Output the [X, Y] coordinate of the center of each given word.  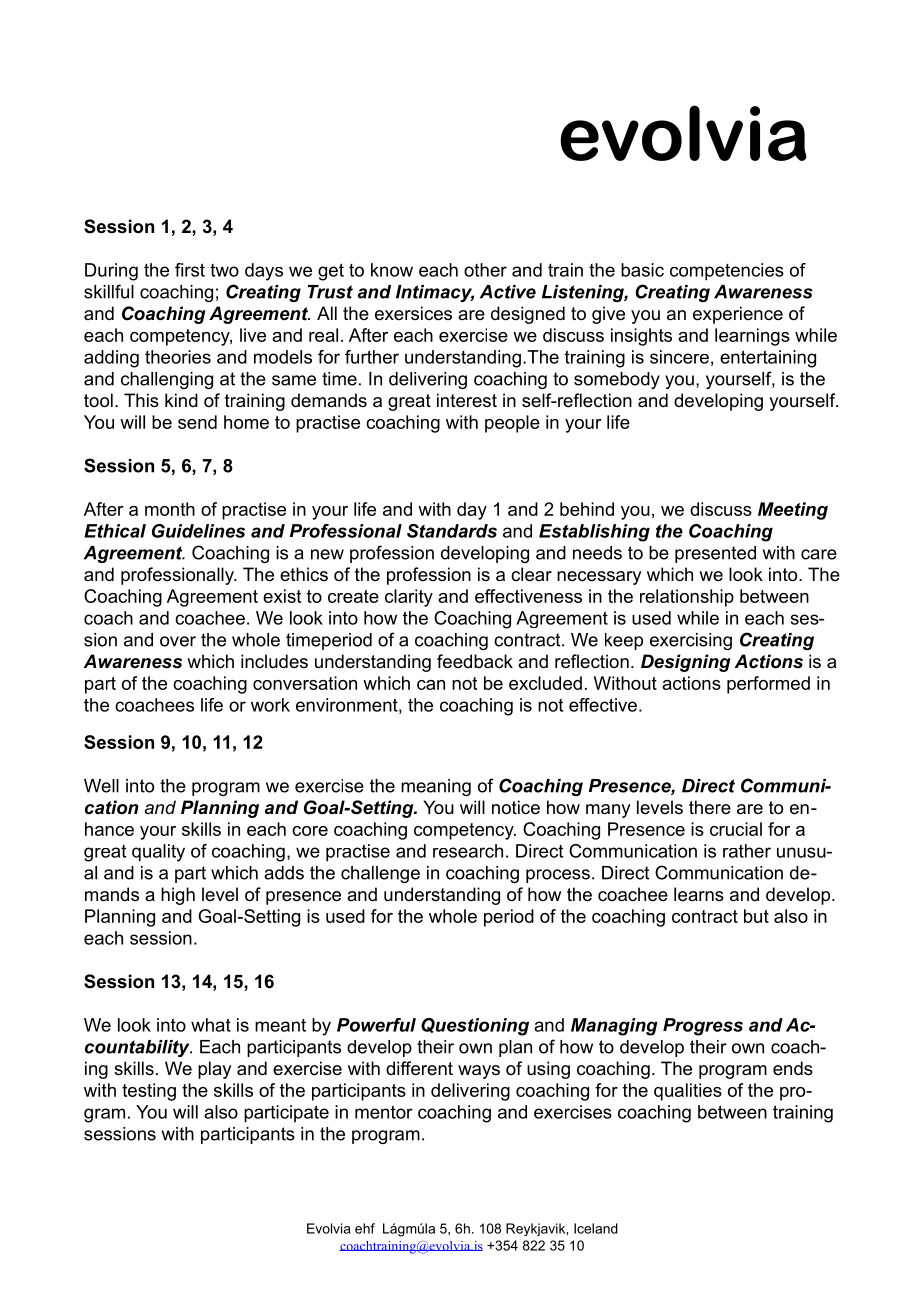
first [190, 270]
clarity [409, 598]
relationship [687, 598]
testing [149, 1092]
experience [738, 315]
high [178, 896]
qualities [688, 1092]
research [468, 851]
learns [699, 894]
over [178, 641]
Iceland [596, 1228]
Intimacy [435, 293]
